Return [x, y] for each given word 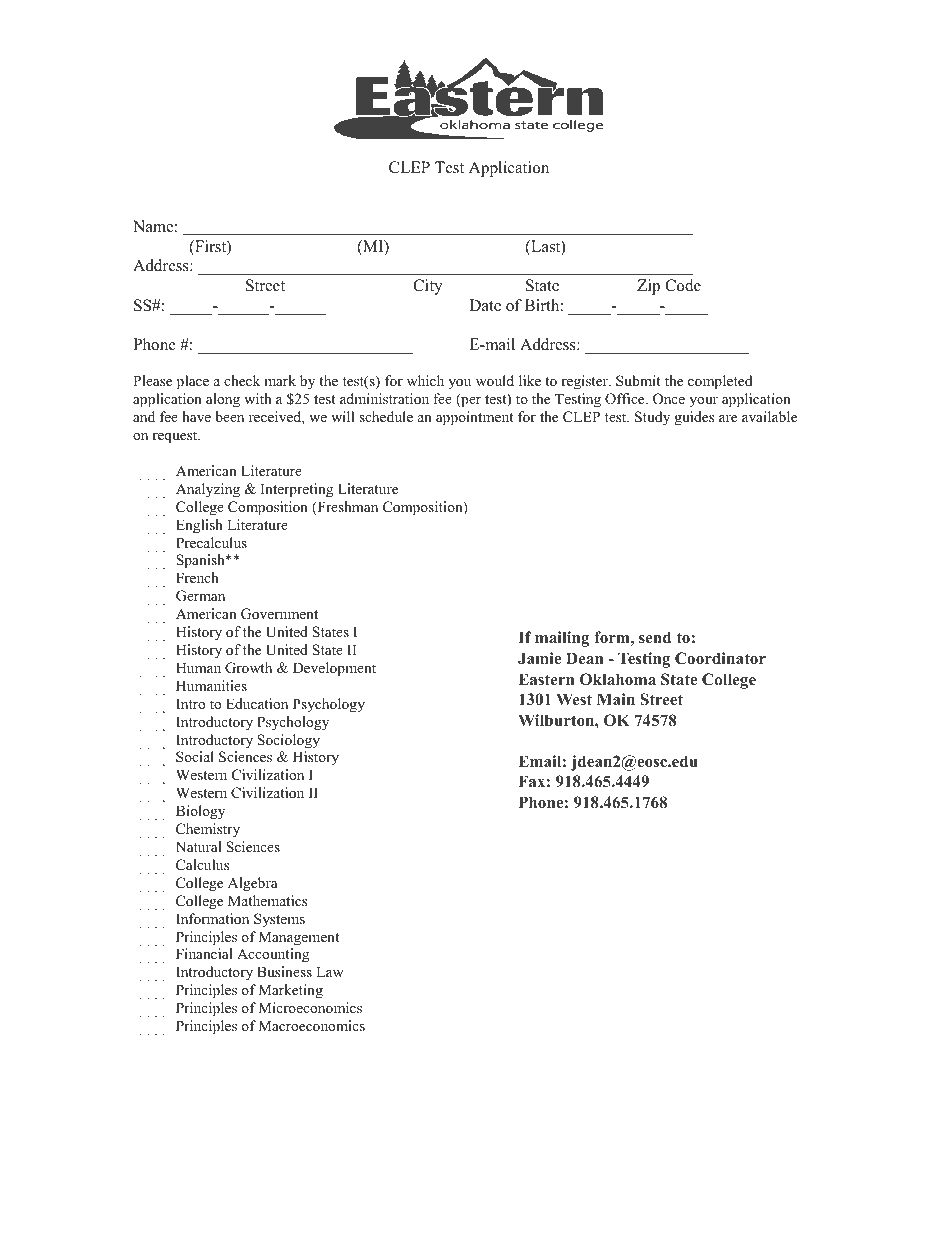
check [242, 380]
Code [683, 285]
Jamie [539, 658]
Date [485, 305]
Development [334, 669]
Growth [248, 668]
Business [284, 971]
